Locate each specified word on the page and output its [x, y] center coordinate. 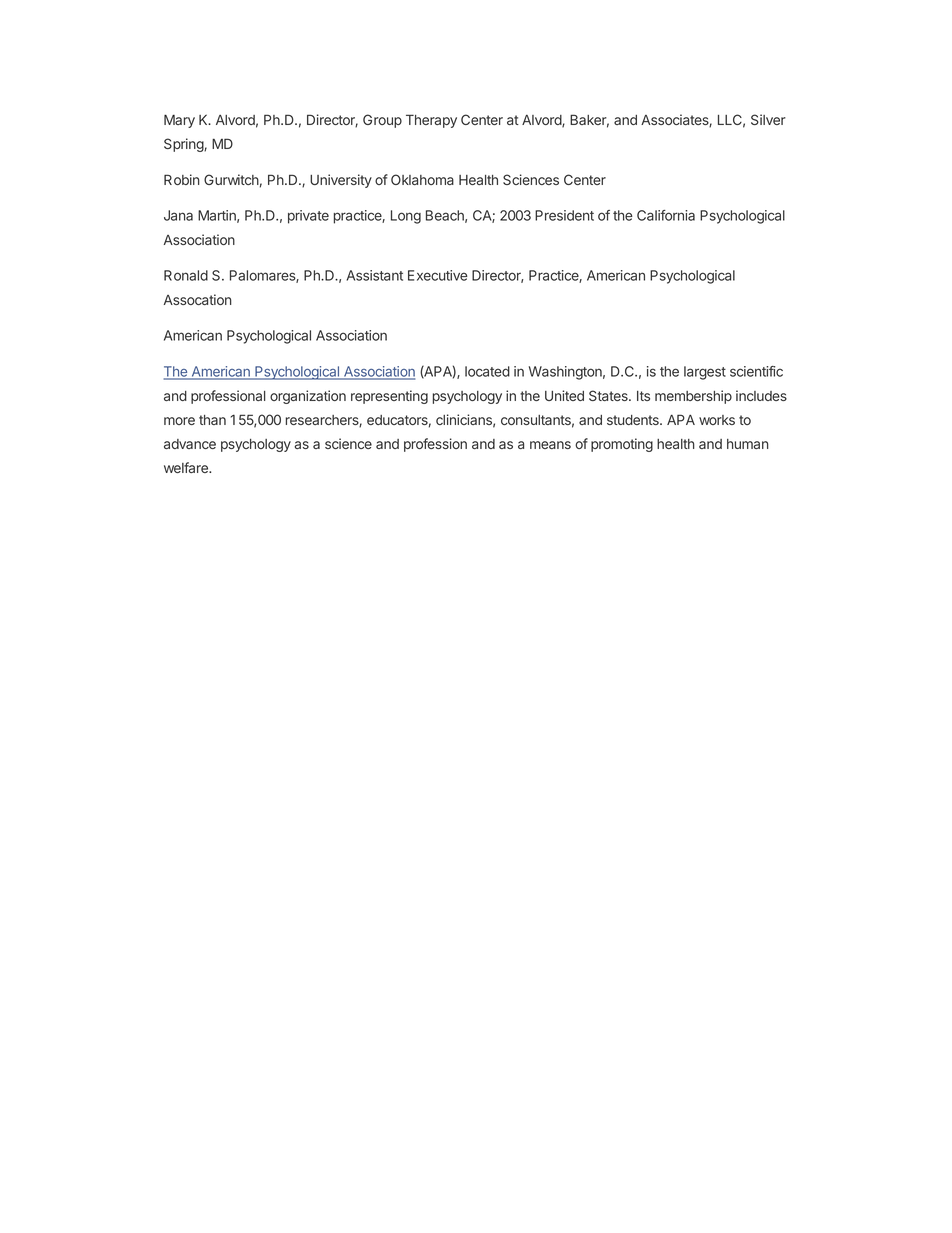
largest [705, 373]
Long [406, 217]
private [308, 217]
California [666, 215]
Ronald [186, 275]
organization [308, 397]
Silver [768, 119]
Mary [179, 121]
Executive [438, 275]
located [487, 371]
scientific [756, 371]
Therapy [431, 121]
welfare [187, 467]
